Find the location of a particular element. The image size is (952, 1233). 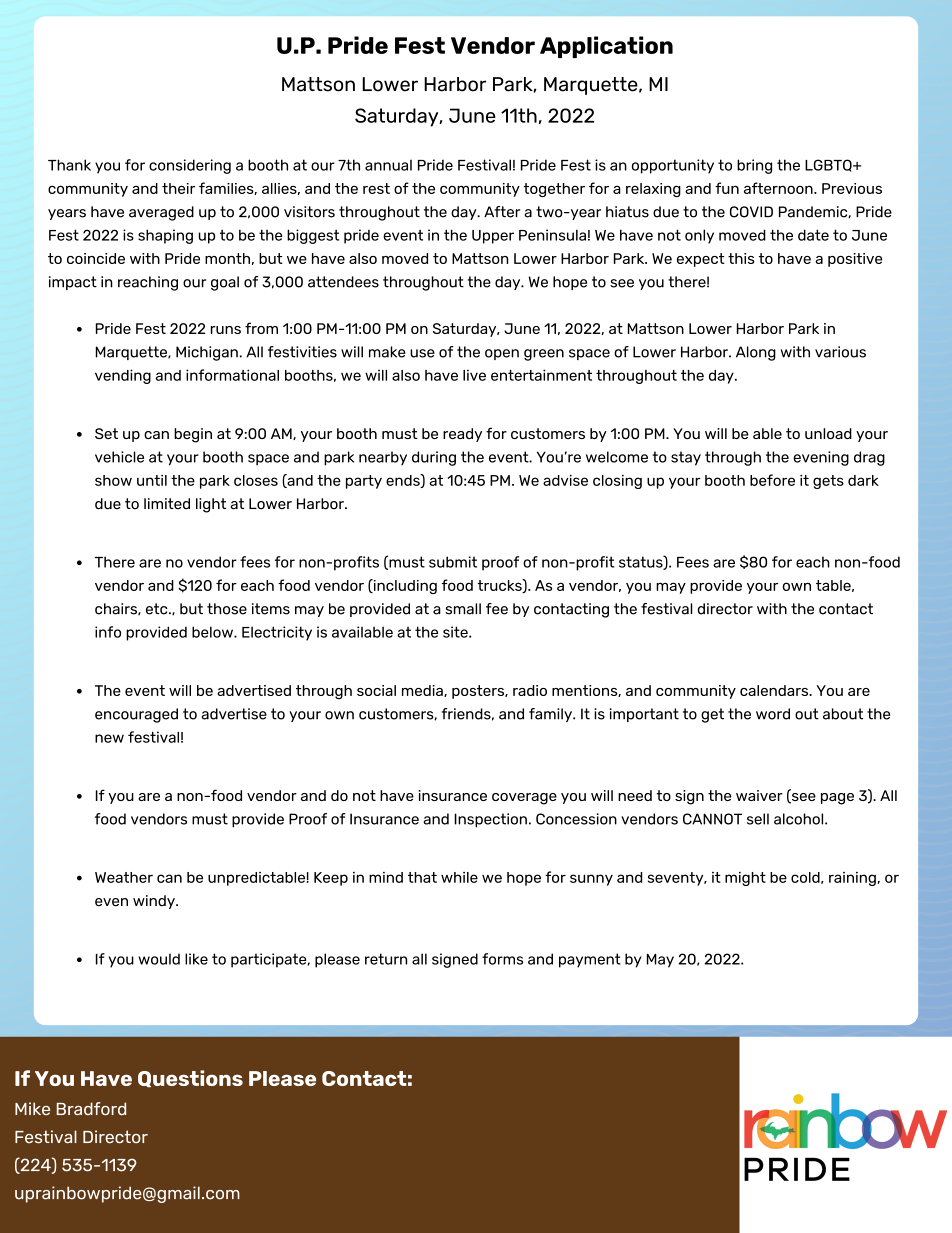

forms is located at coordinates (502, 959).
